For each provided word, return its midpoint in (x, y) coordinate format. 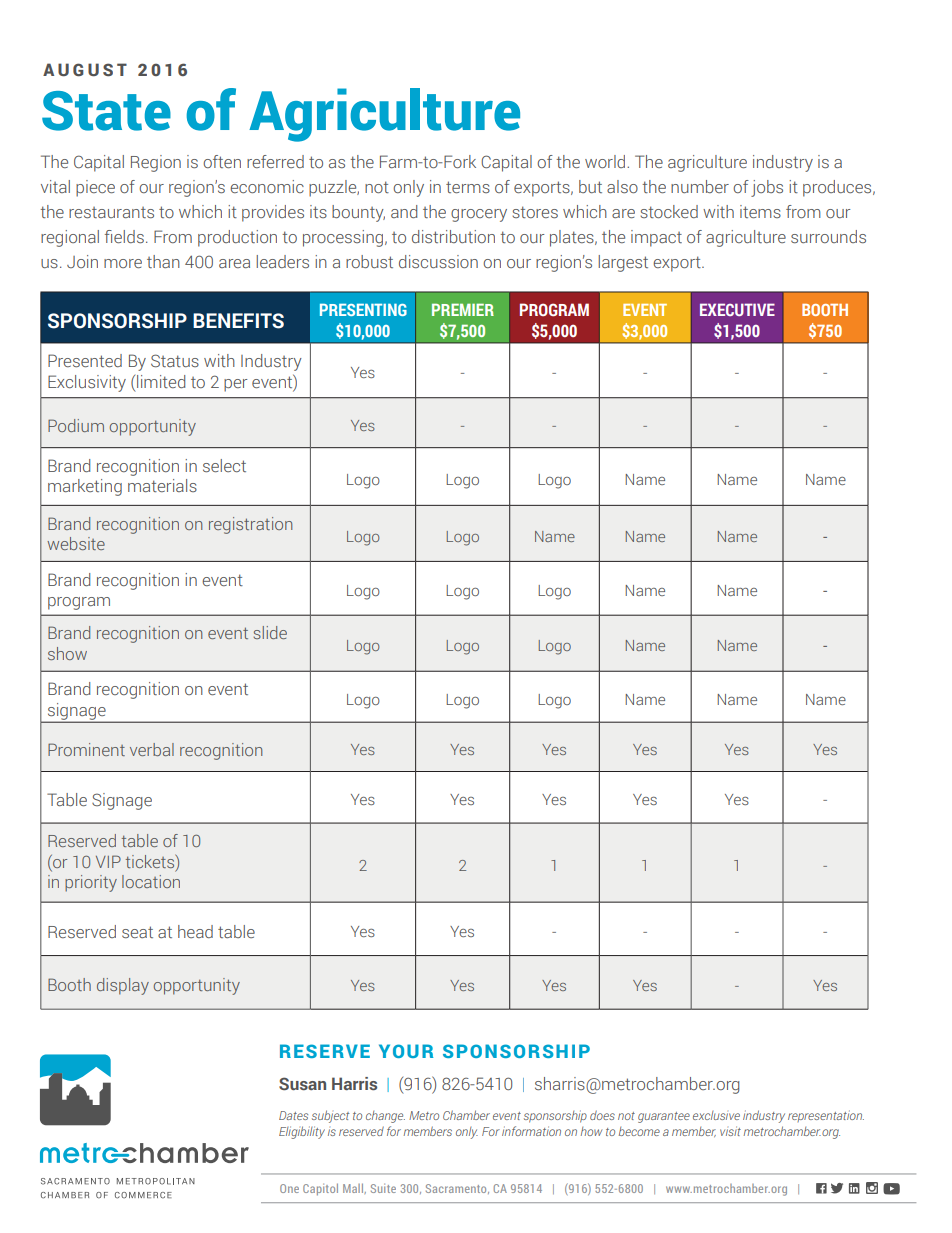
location (151, 881)
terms (468, 187)
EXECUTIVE (737, 309)
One (289, 1188)
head (195, 931)
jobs (767, 188)
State (106, 111)
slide (270, 632)
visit (730, 1131)
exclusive (716, 1115)
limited (161, 381)
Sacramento (457, 1189)
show (67, 653)
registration (250, 525)
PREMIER (463, 309)
